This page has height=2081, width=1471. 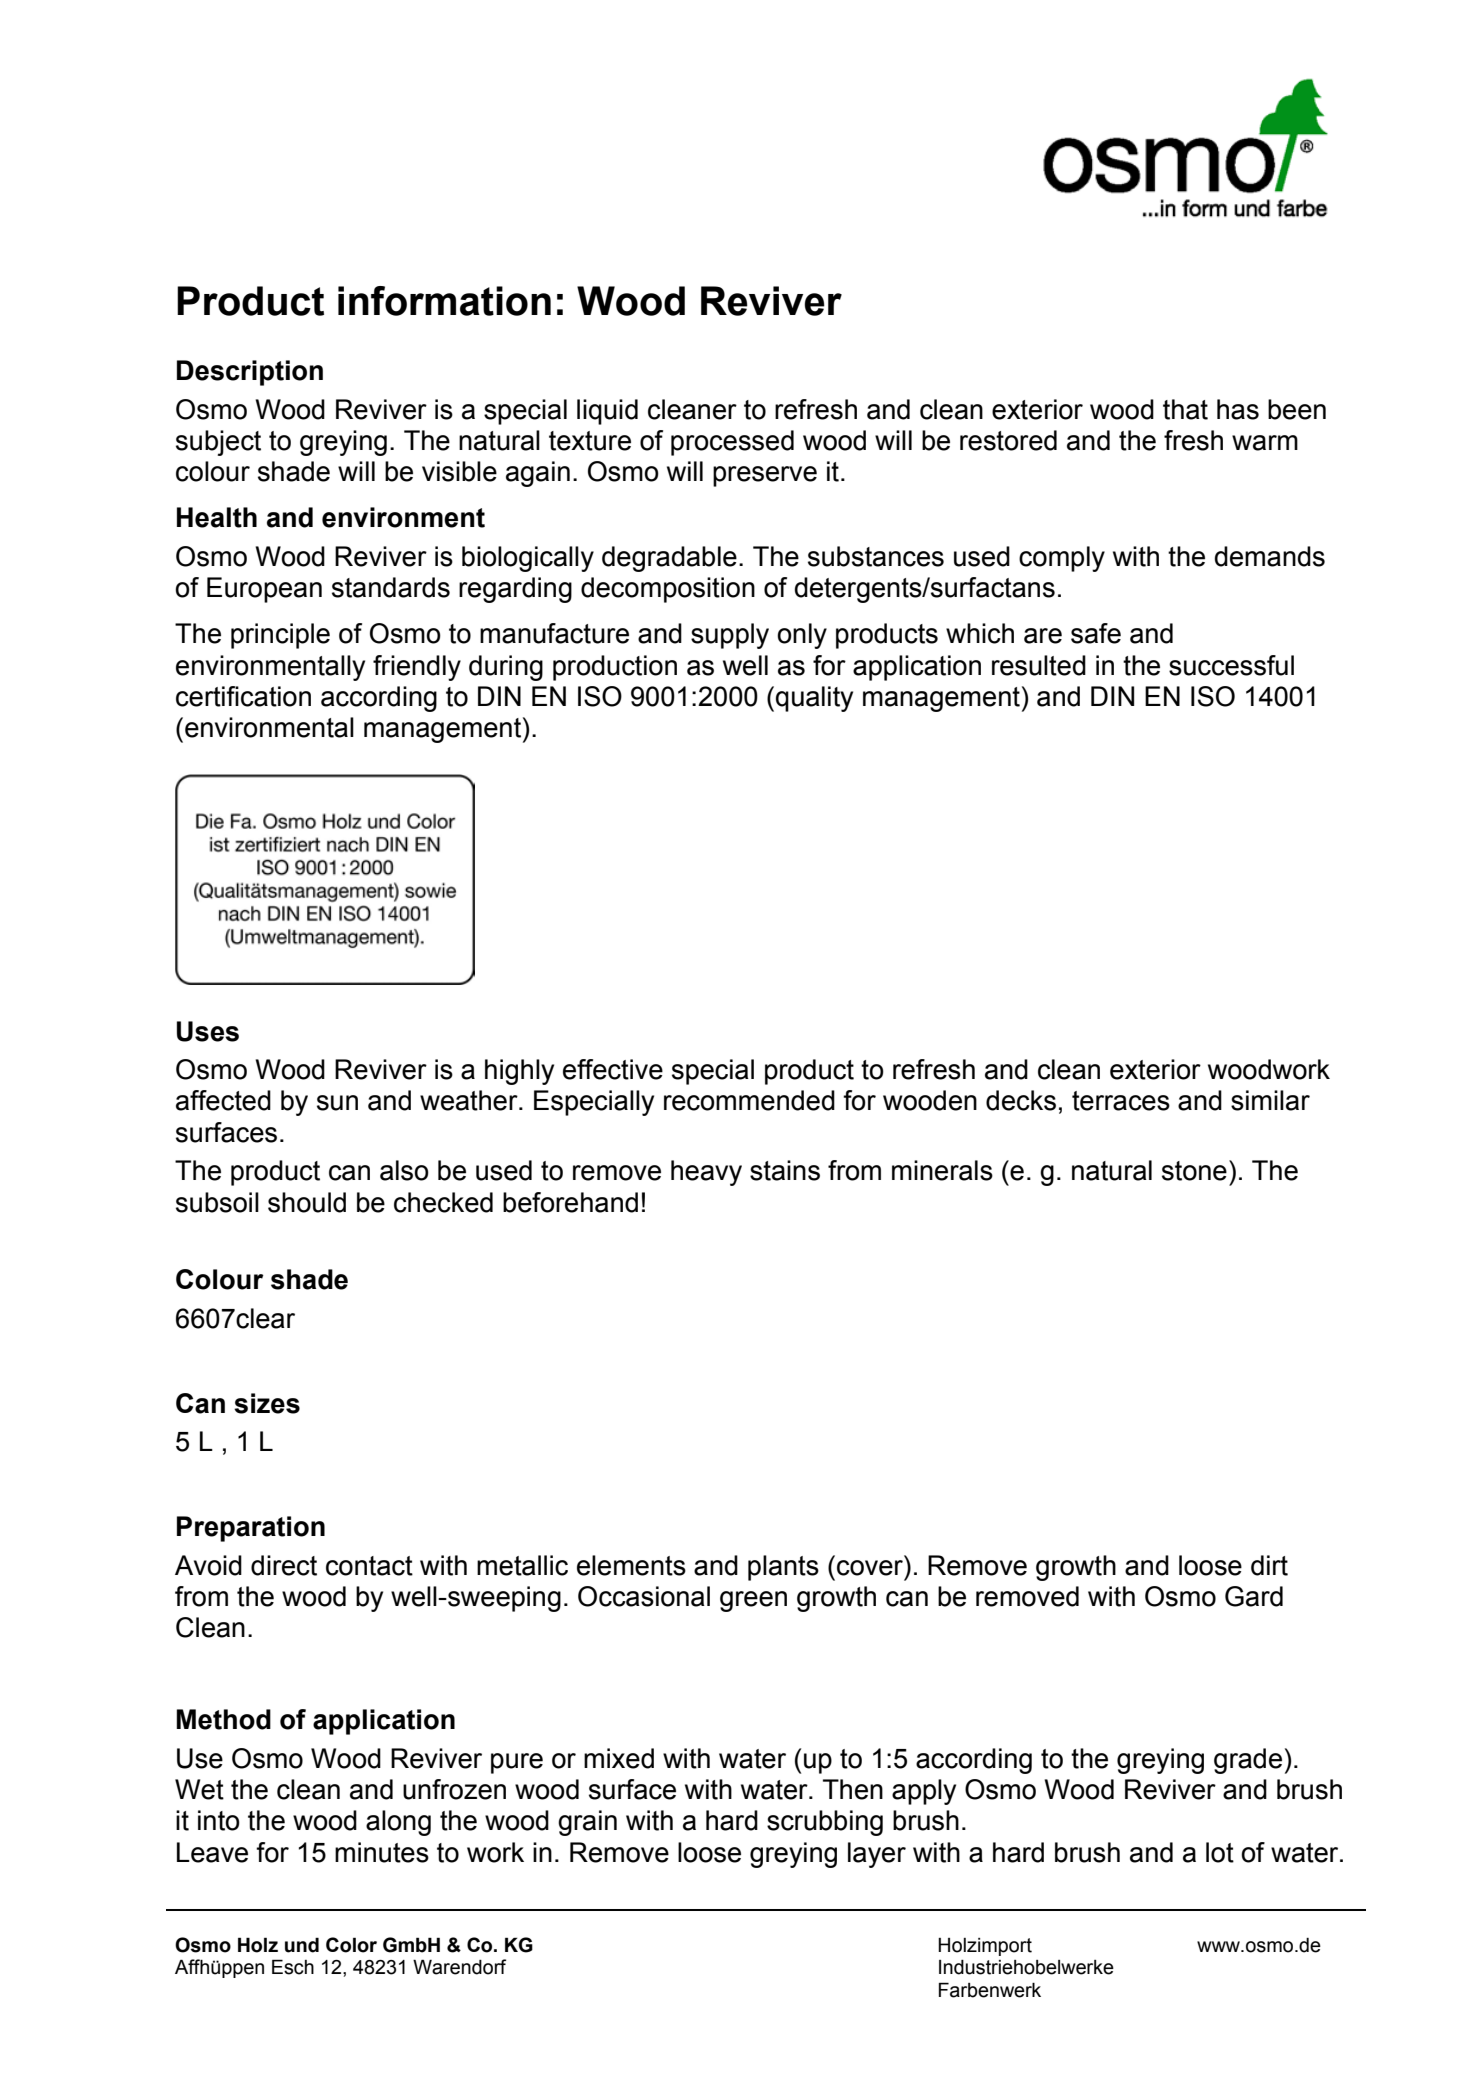 What do you see at coordinates (749, 1100) in the page?
I see `recommended` at bounding box center [749, 1100].
